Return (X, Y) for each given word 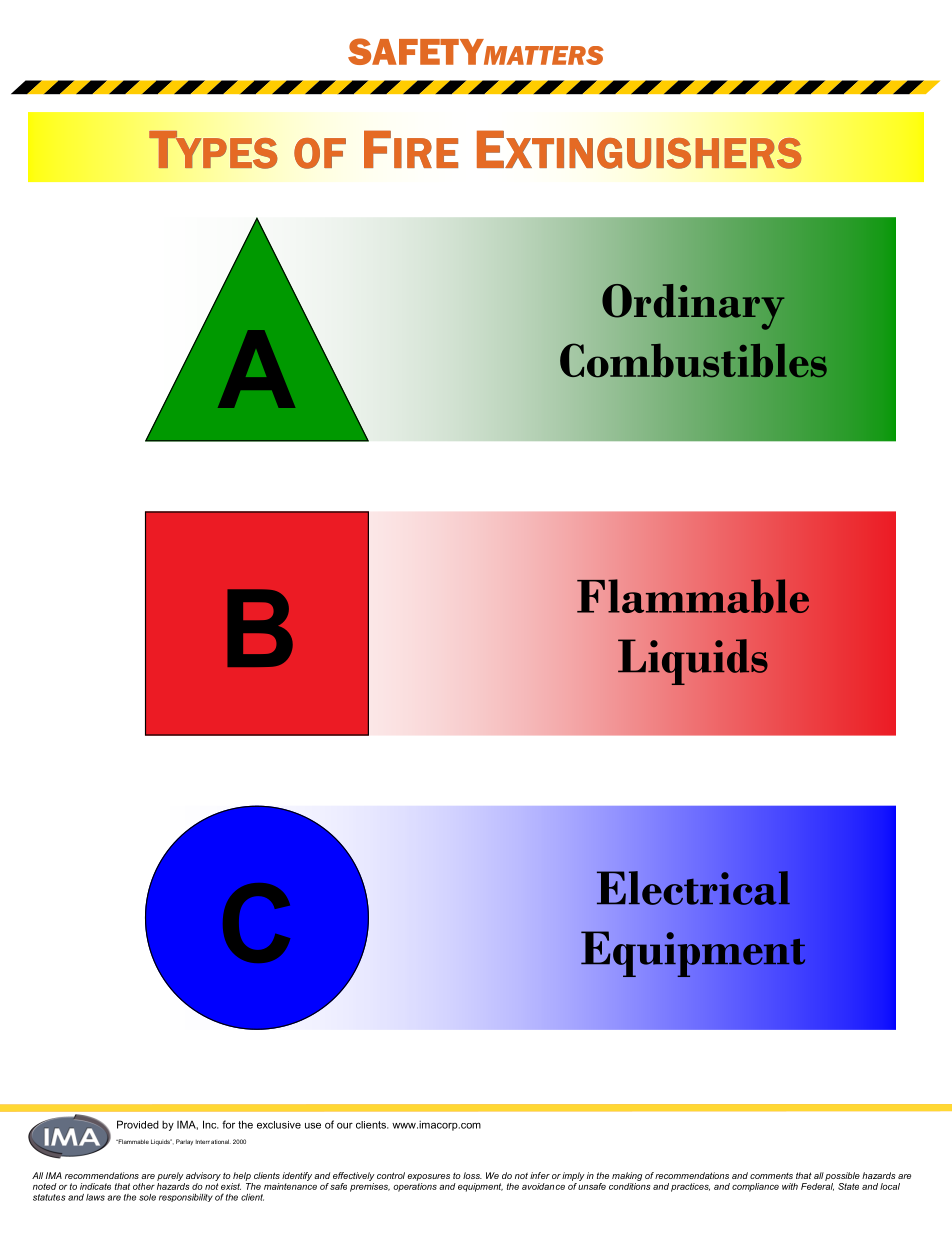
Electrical (693, 888)
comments (771, 1176)
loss (472, 1175)
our (345, 1126)
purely (170, 1176)
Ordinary (693, 307)
